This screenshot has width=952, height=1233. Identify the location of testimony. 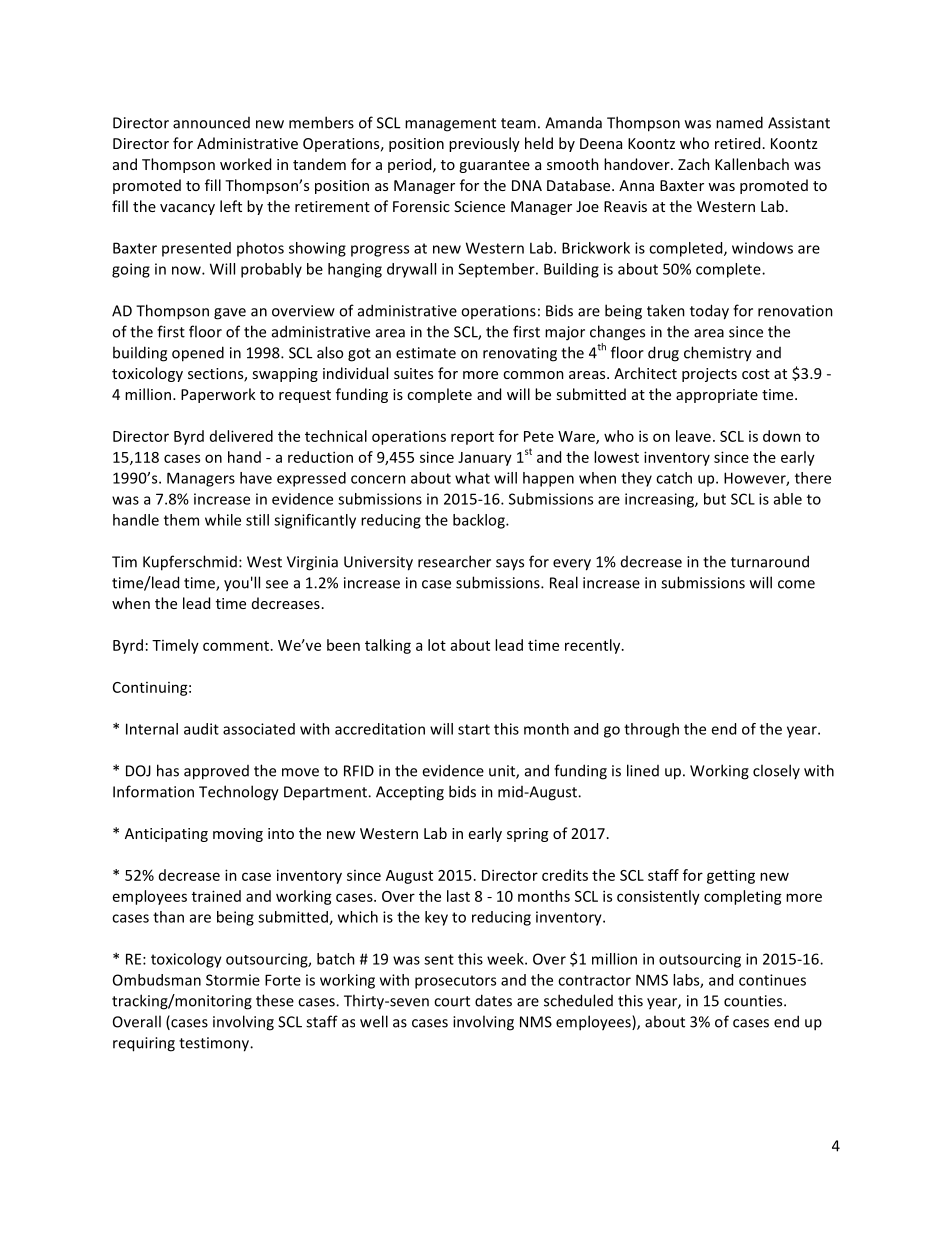
(215, 1044).
